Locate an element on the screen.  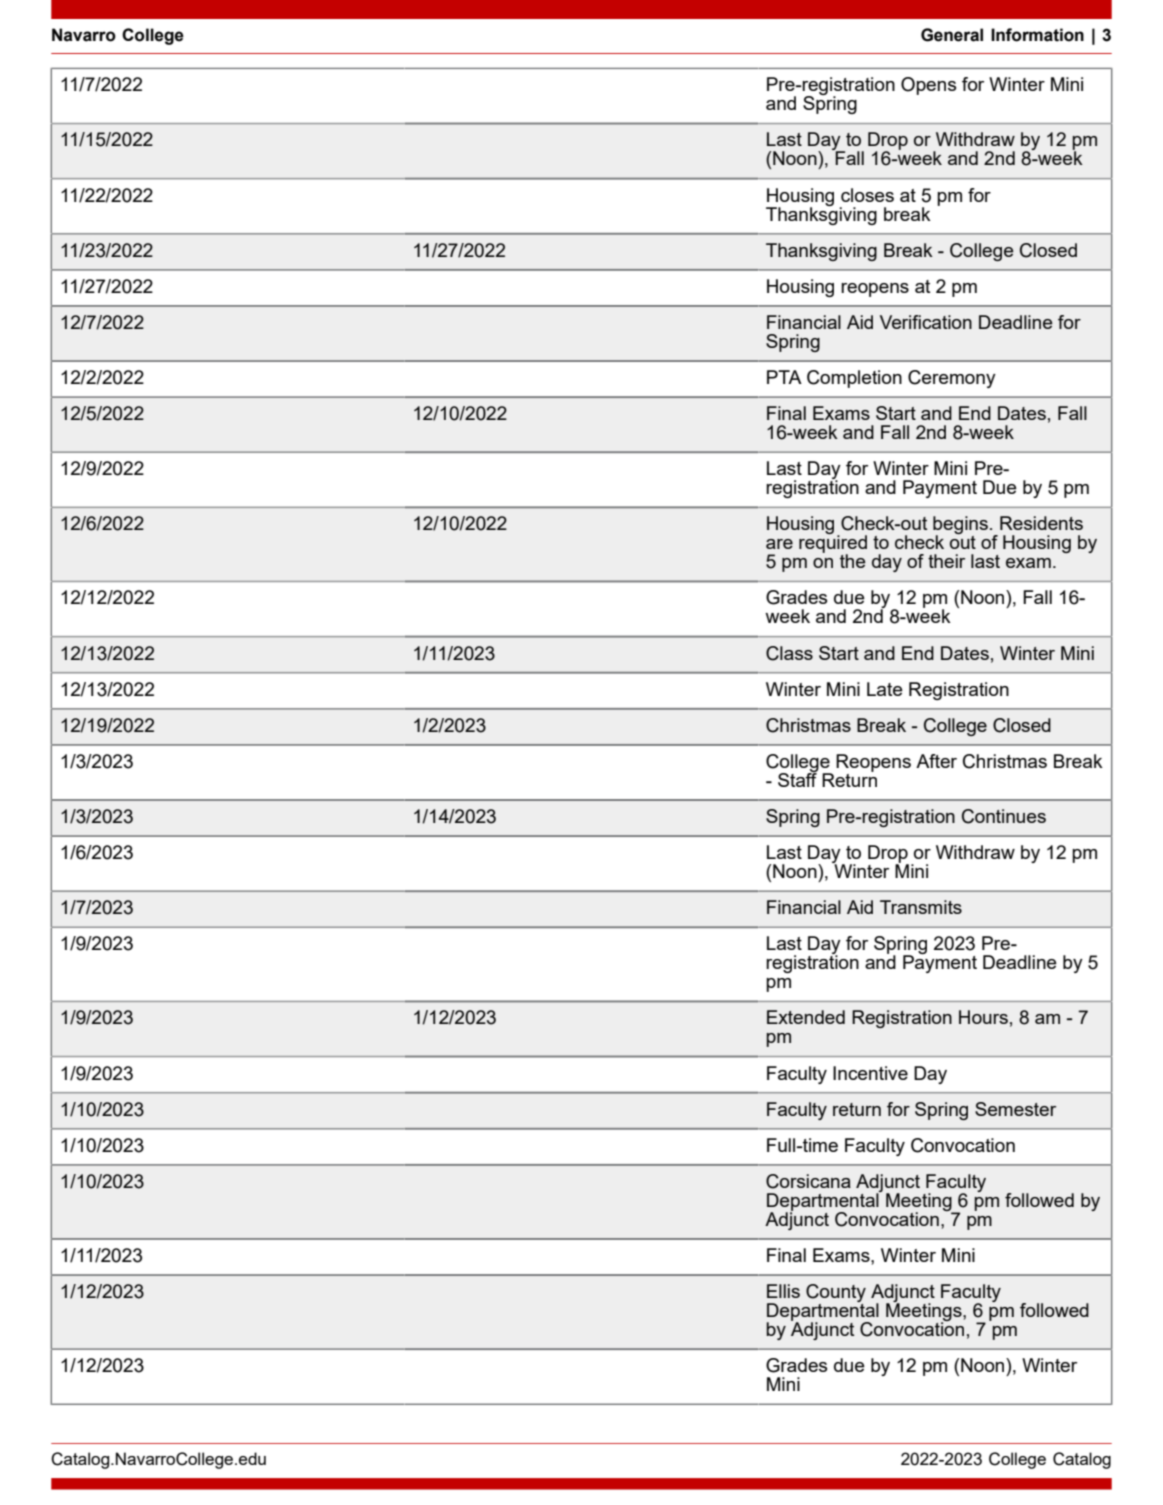
County is located at coordinates (836, 1293).
